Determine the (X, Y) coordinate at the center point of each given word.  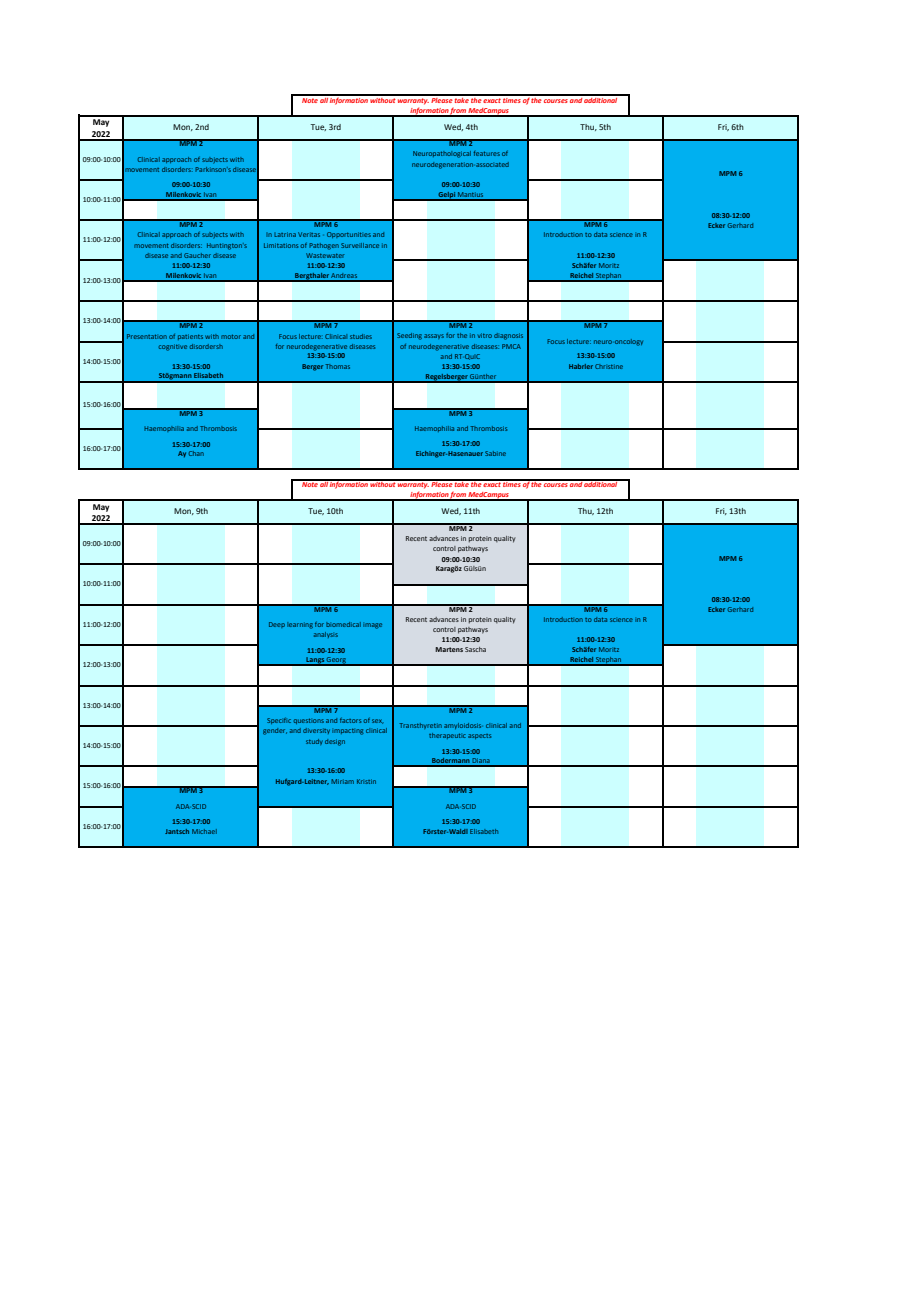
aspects (479, 736)
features (487, 153)
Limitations (281, 245)
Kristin (366, 781)
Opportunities (349, 235)
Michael (204, 831)
